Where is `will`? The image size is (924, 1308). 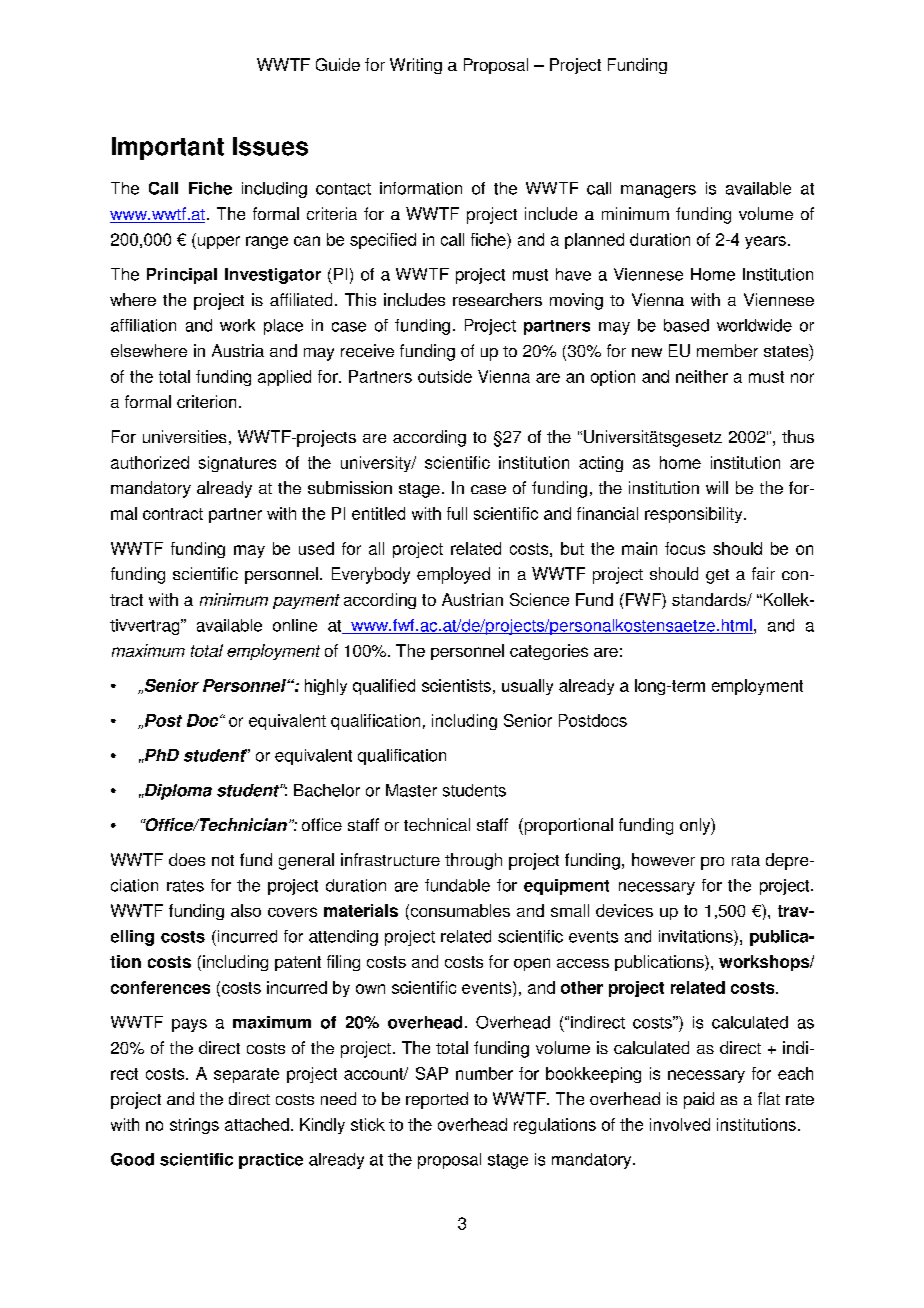
will is located at coordinates (717, 487).
